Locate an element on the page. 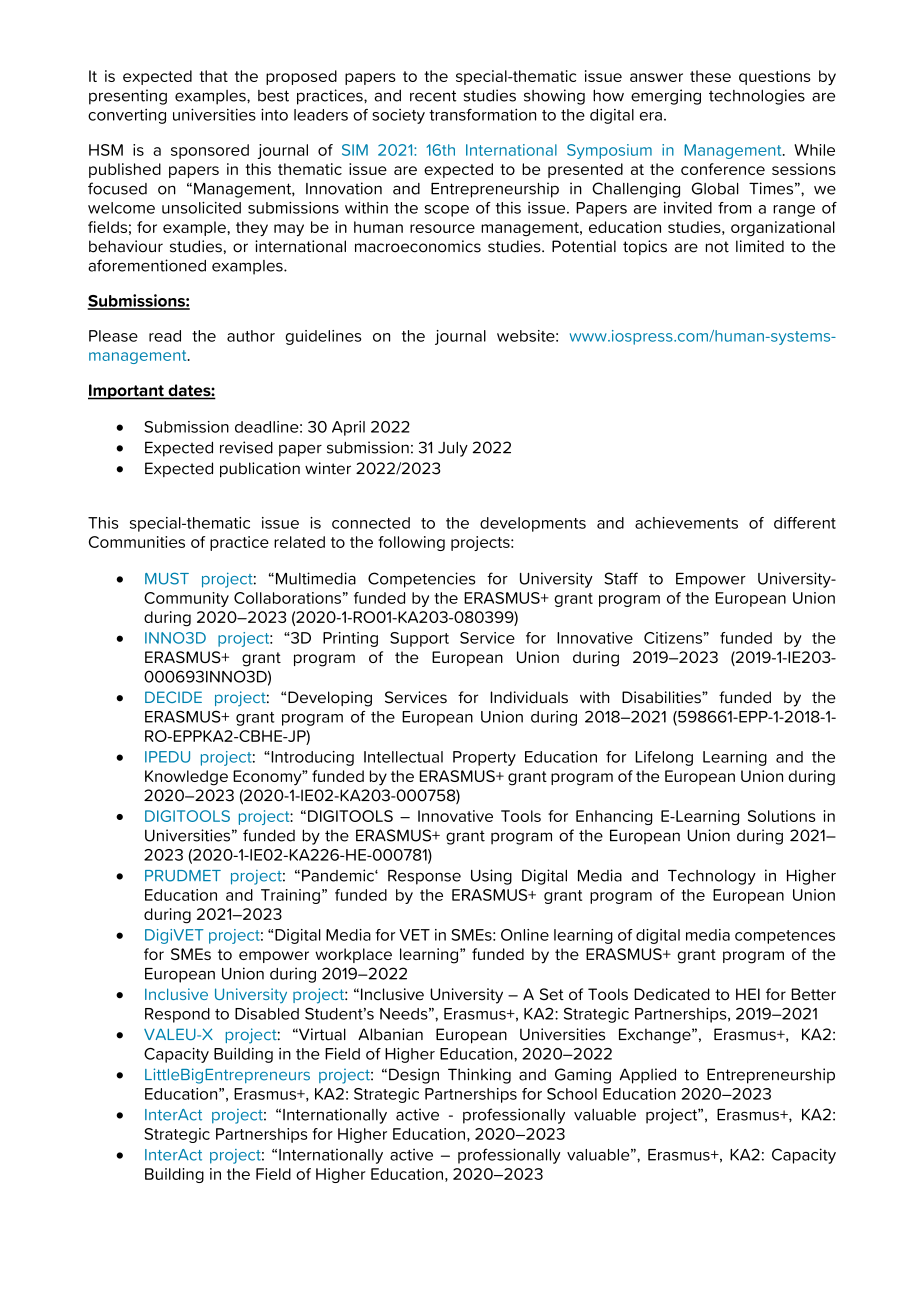 This document has height=1308, width=924. publication is located at coordinates (260, 470).
